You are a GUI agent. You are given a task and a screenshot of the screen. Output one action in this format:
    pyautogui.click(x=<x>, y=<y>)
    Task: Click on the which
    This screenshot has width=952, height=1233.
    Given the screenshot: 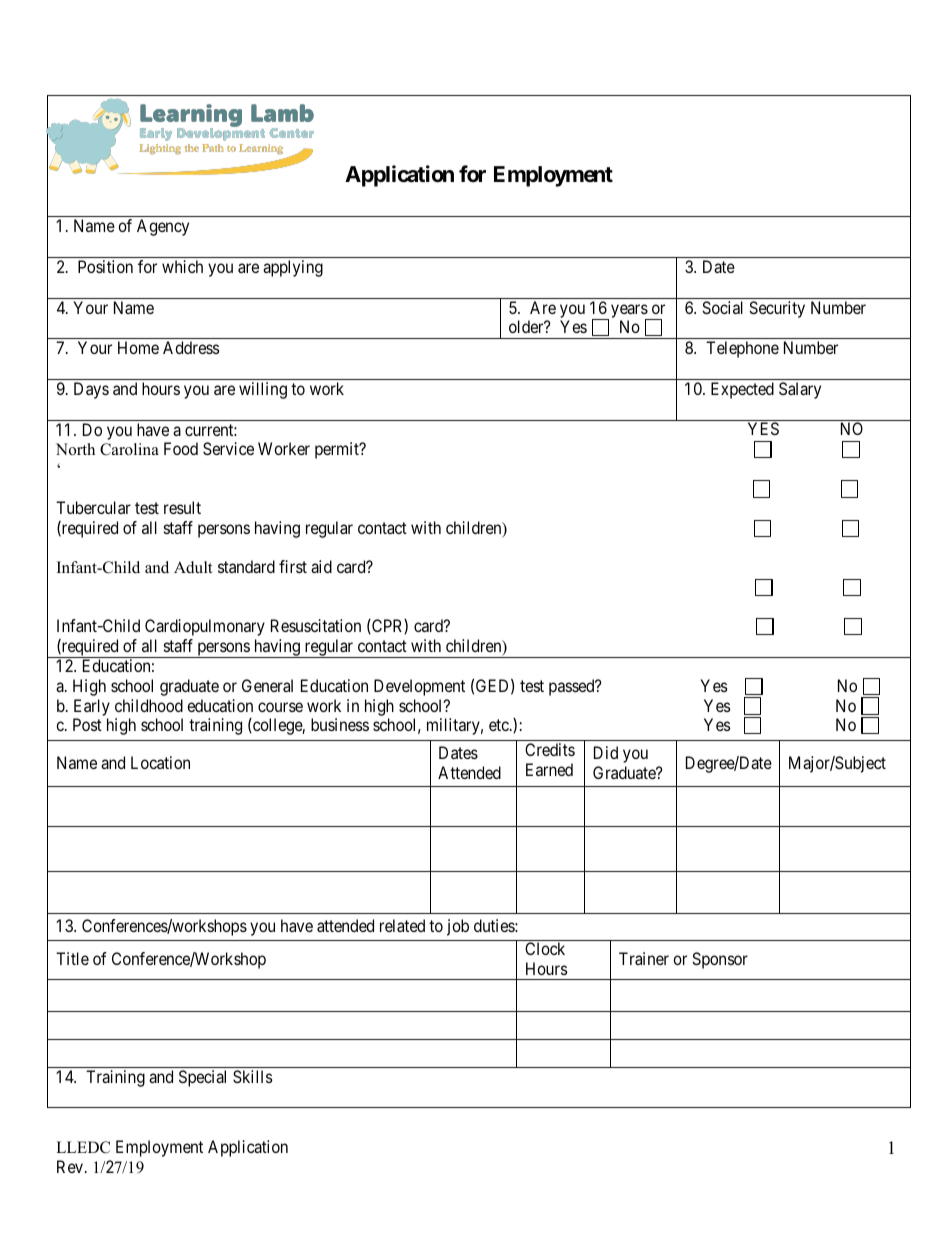 What is the action you would take?
    pyautogui.click(x=182, y=266)
